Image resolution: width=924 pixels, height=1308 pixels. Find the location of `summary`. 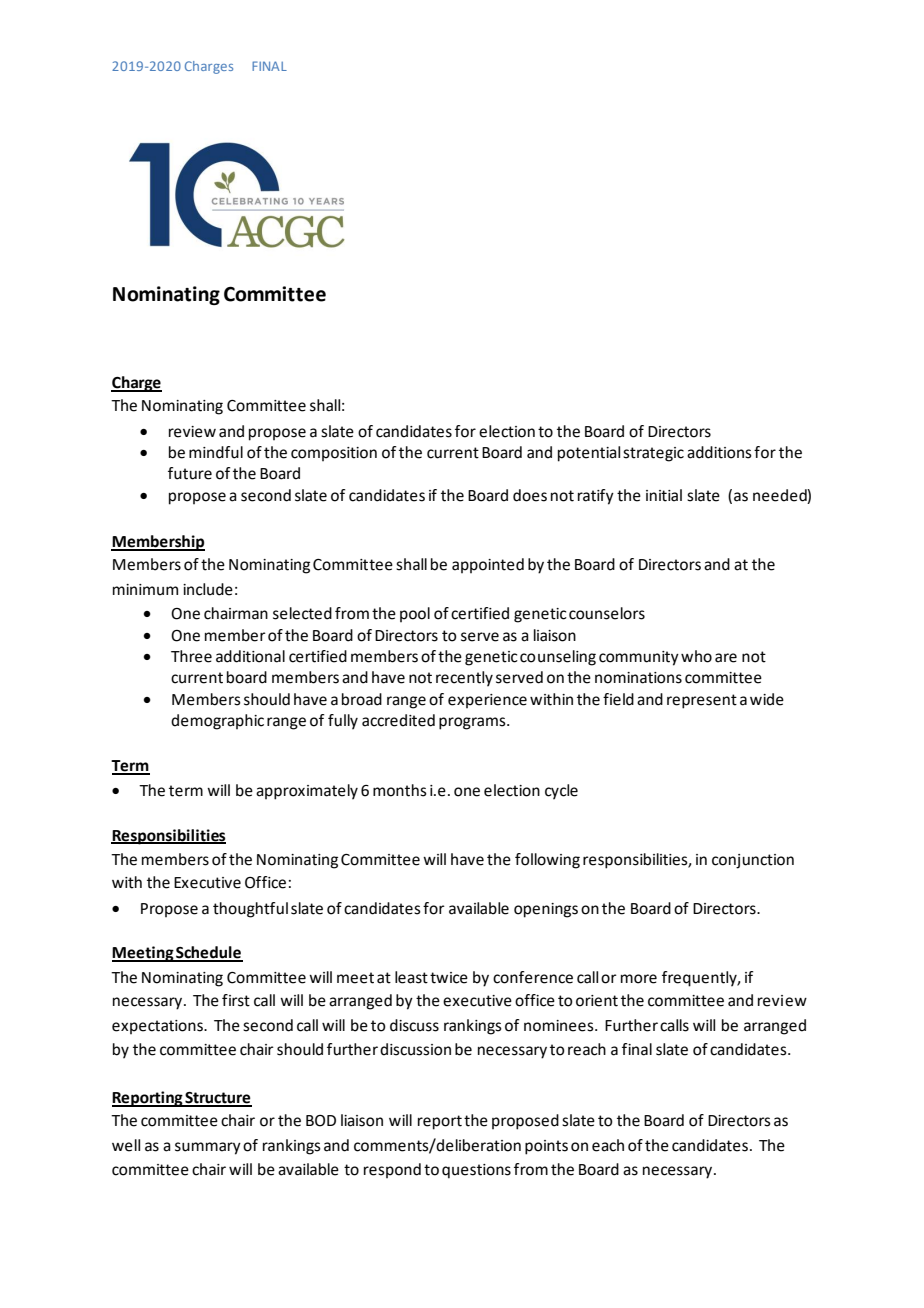

summary is located at coordinates (208, 1148).
